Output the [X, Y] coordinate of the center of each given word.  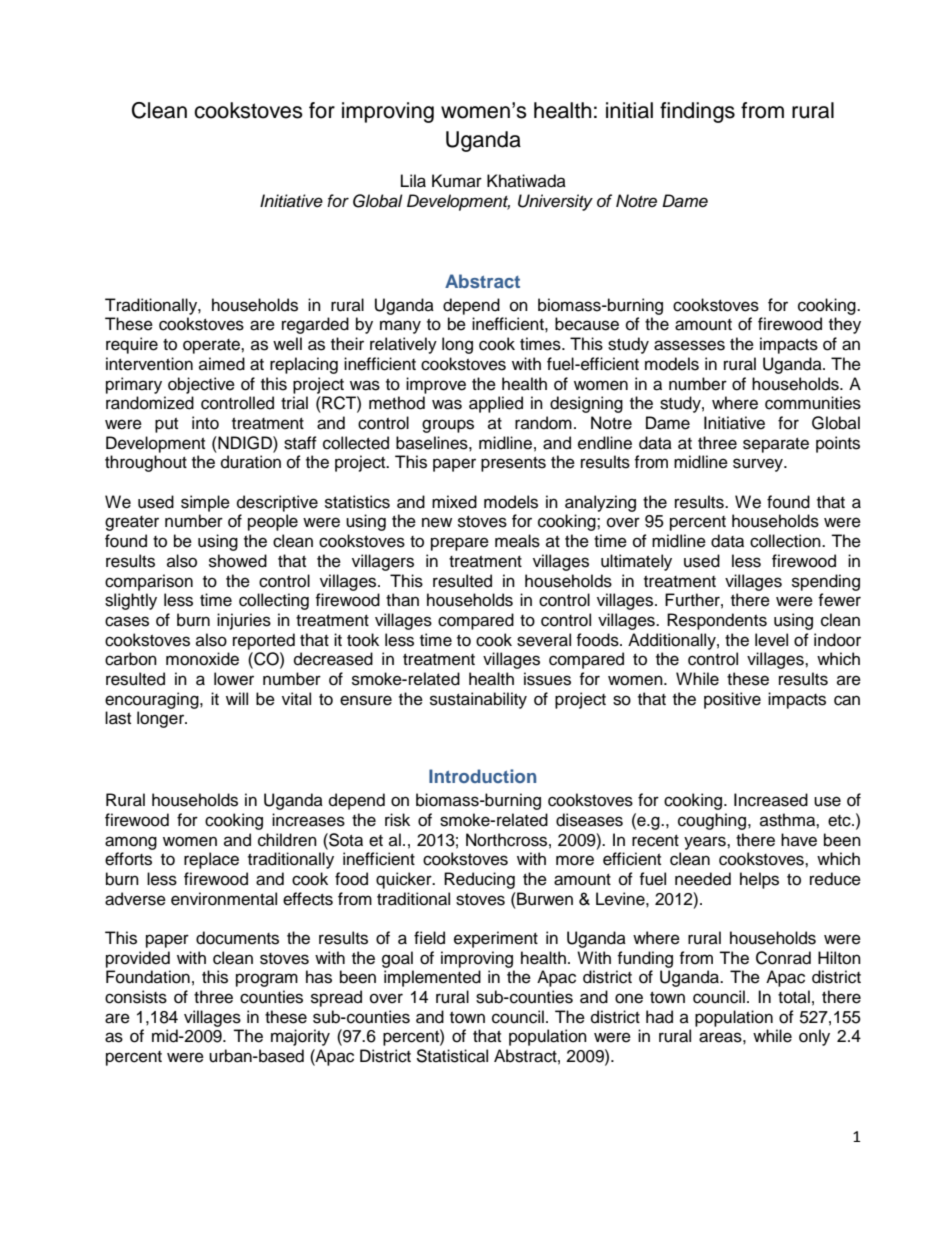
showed [238, 561]
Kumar [457, 181]
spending [826, 582]
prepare [460, 544]
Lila [413, 181]
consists [136, 997]
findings [697, 112]
